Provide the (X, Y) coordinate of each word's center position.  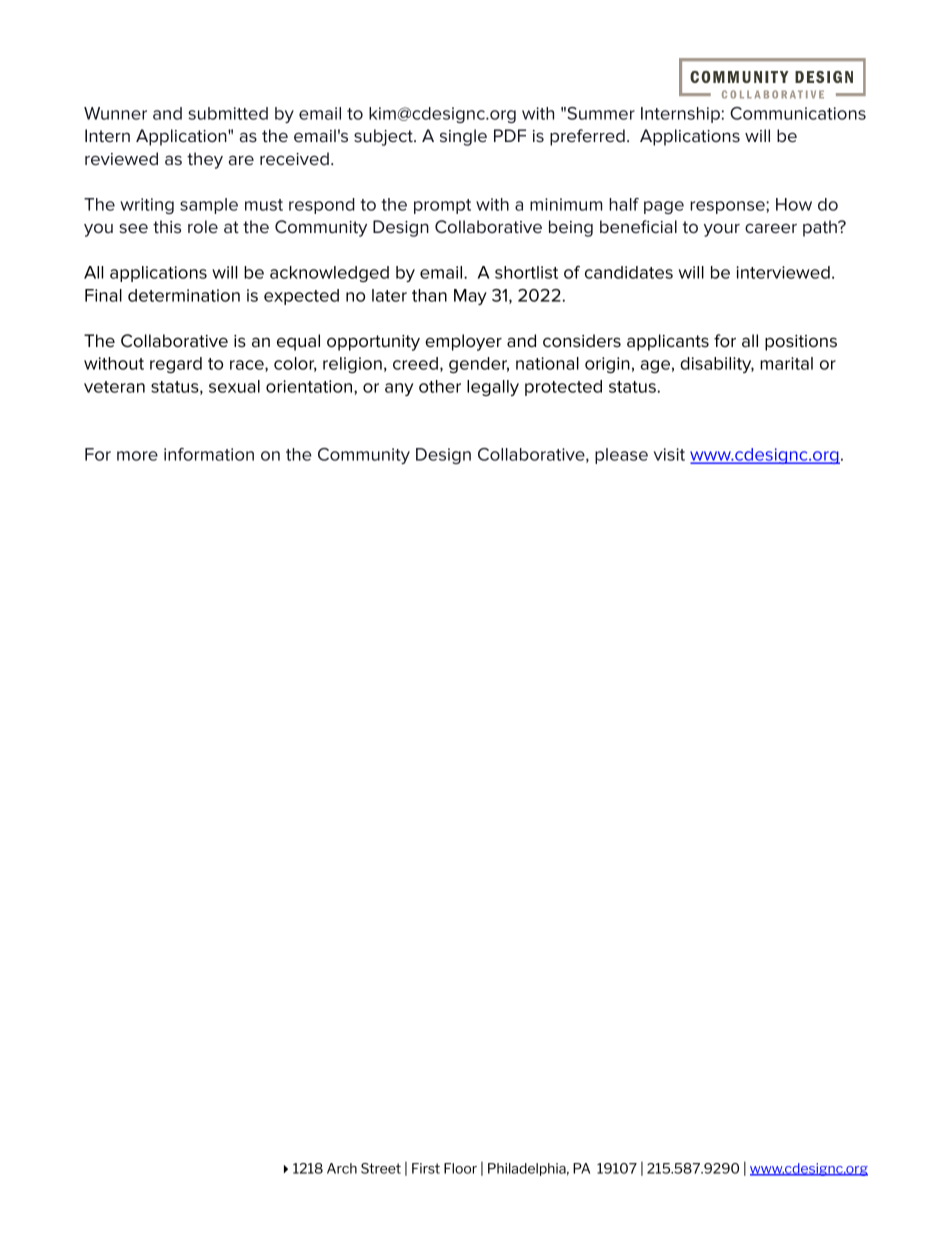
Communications (798, 113)
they (205, 160)
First (426, 1168)
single (463, 137)
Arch (342, 1168)
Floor (460, 1168)
